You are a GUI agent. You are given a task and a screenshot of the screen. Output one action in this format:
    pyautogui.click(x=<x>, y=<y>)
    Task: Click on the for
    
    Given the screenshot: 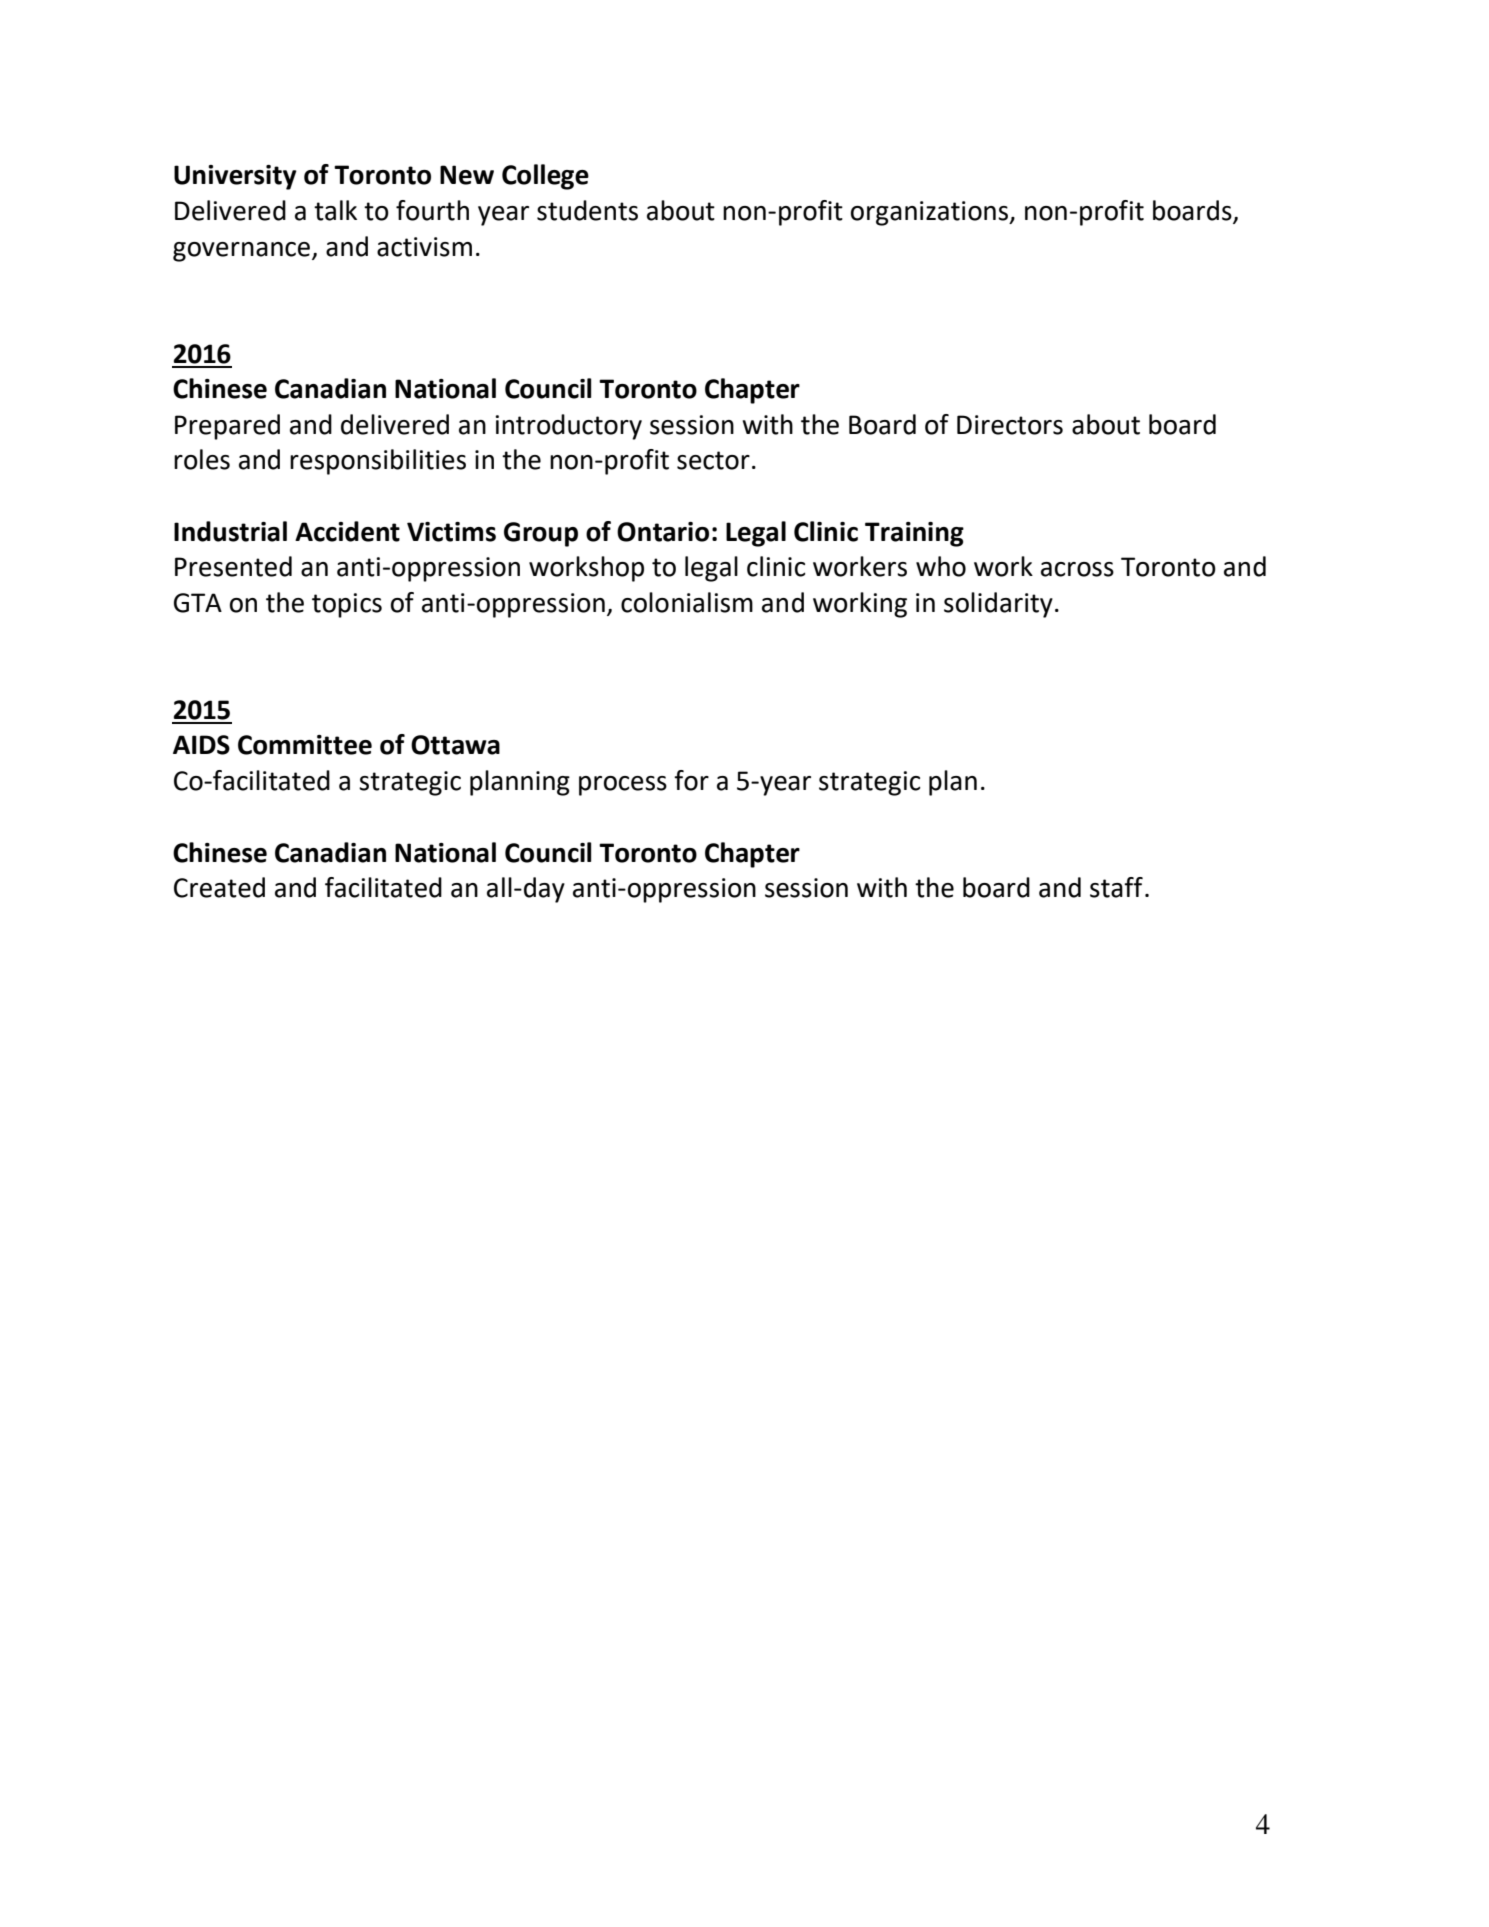 What is the action you would take?
    pyautogui.click(x=691, y=780)
